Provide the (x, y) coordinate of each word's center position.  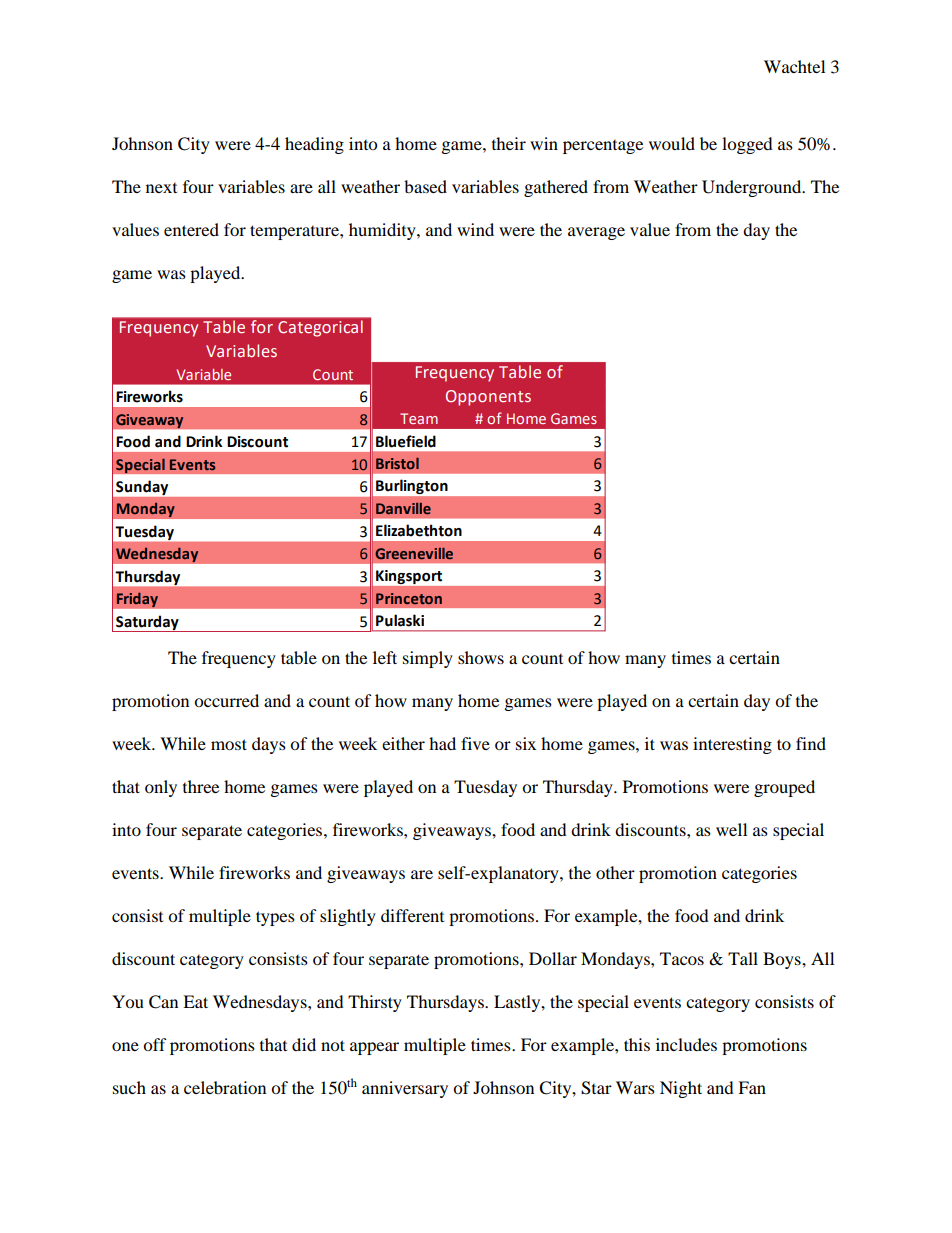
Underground (753, 188)
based (425, 186)
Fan (752, 1087)
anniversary (405, 1089)
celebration (225, 1087)
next (161, 188)
